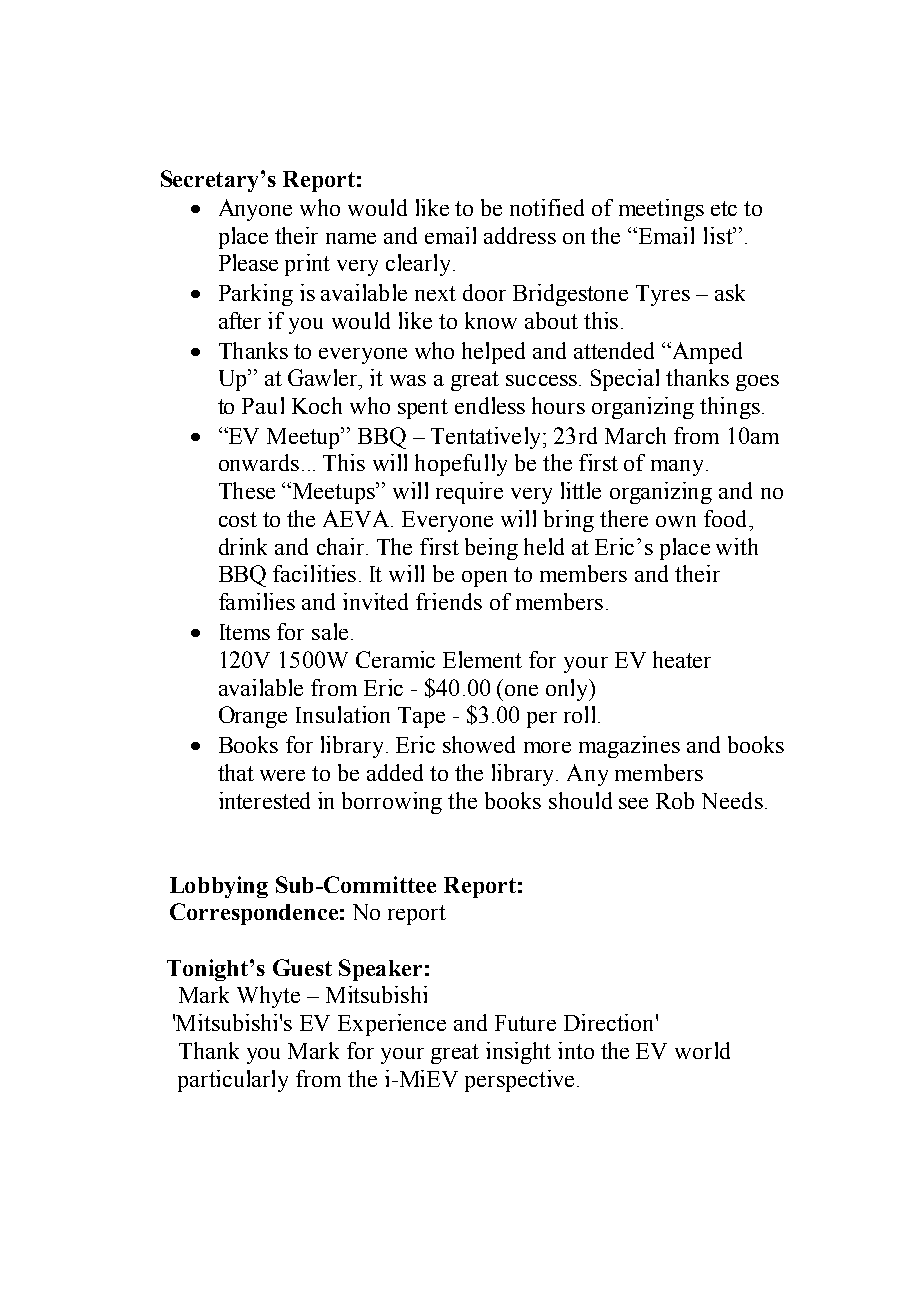 This screenshot has width=924, height=1308. Describe the element at coordinates (245, 632) in the screenshot. I see `Items` at that location.
